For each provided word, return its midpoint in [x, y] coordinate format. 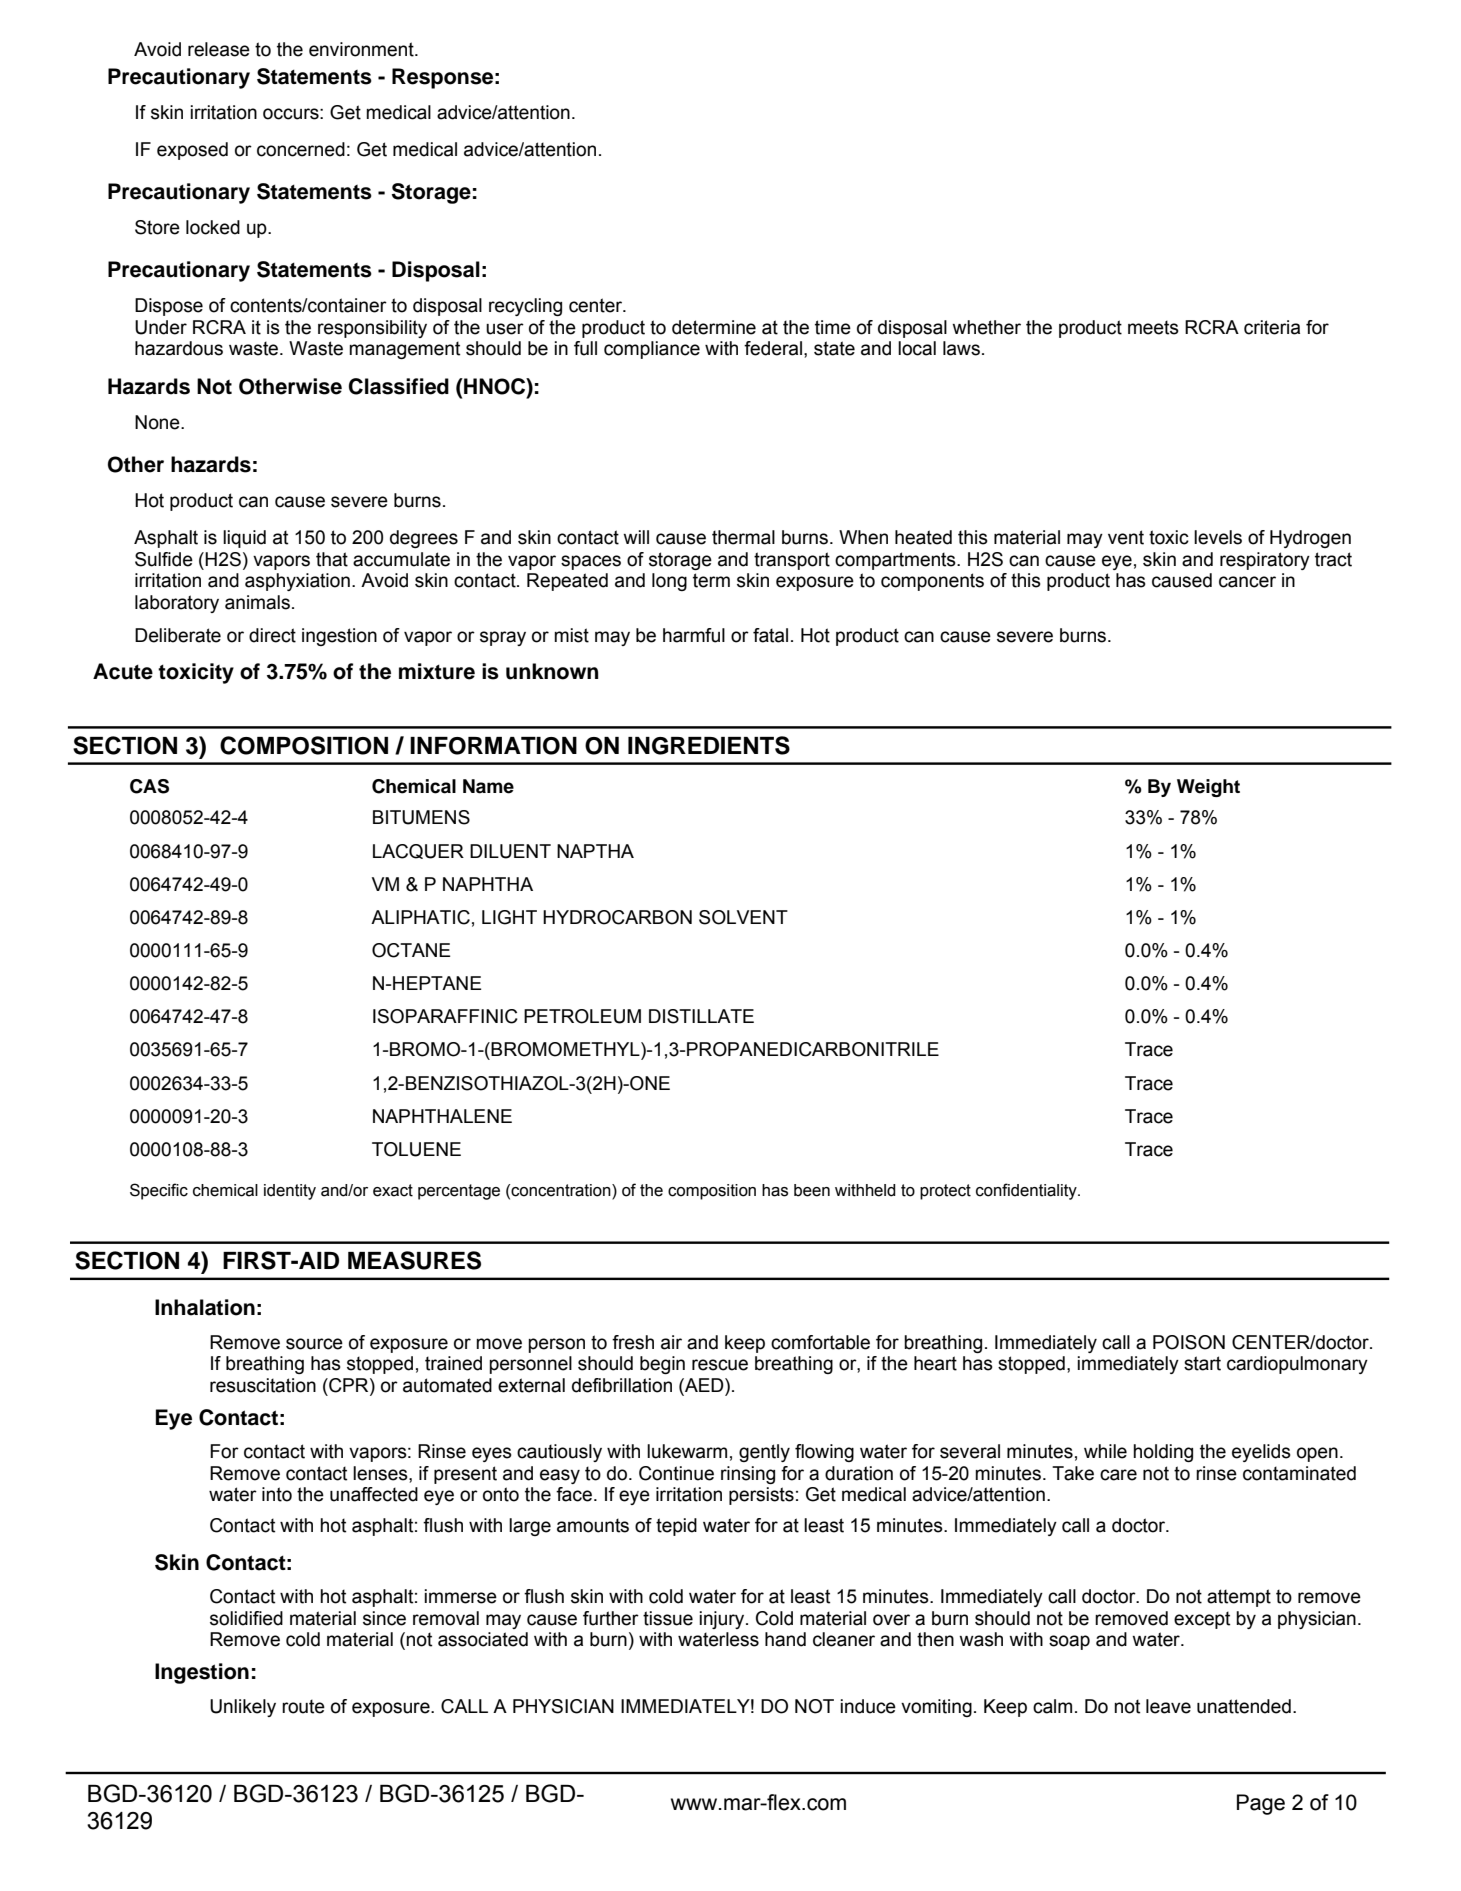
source [314, 1344]
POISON [1189, 1342]
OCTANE [411, 950]
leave [1168, 1706]
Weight [1208, 788]
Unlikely [243, 1708]
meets [1153, 327]
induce [868, 1706]
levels [1218, 537]
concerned [301, 149]
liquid [244, 539]
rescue [720, 1365]
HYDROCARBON [617, 917]
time [833, 327]
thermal [743, 537]
